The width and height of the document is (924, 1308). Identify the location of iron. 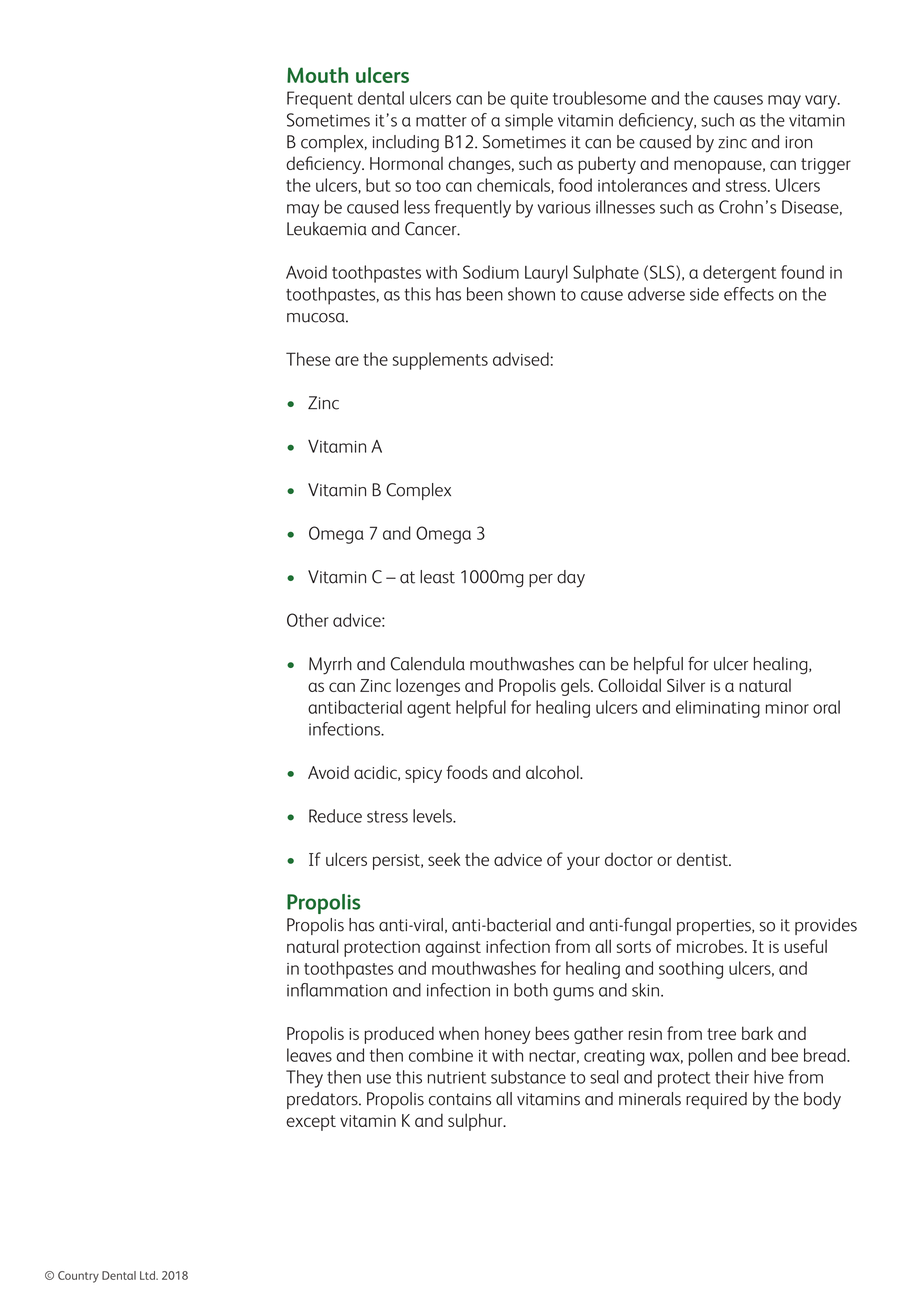
(798, 142).
